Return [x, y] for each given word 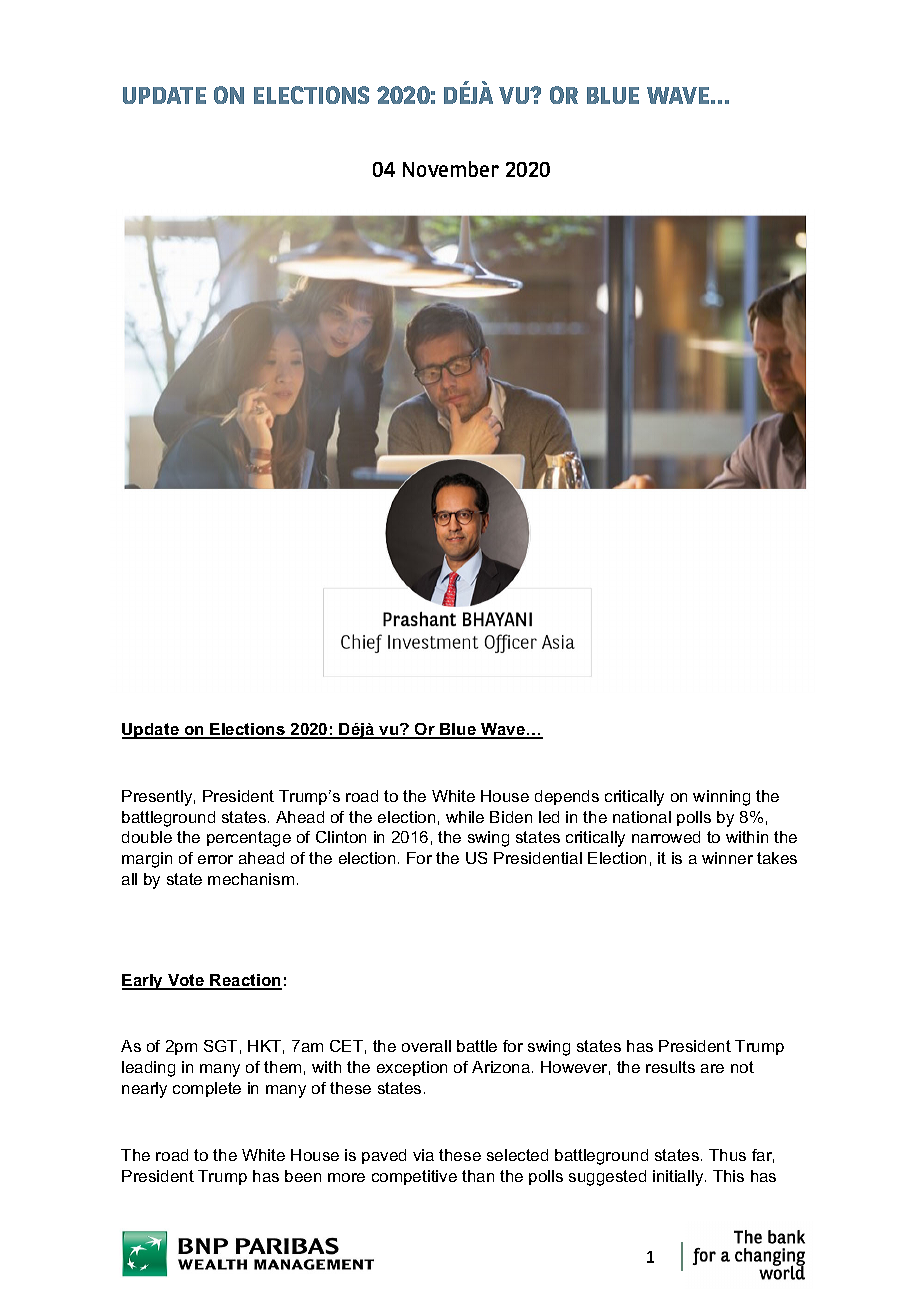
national [642, 817]
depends [567, 797]
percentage [249, 839]
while [465, 817]
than [478, 1176]
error [215, 859]
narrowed [666, 837]
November [451, 169]
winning [721, 798]
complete [207, 1089]
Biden [511, 817]
